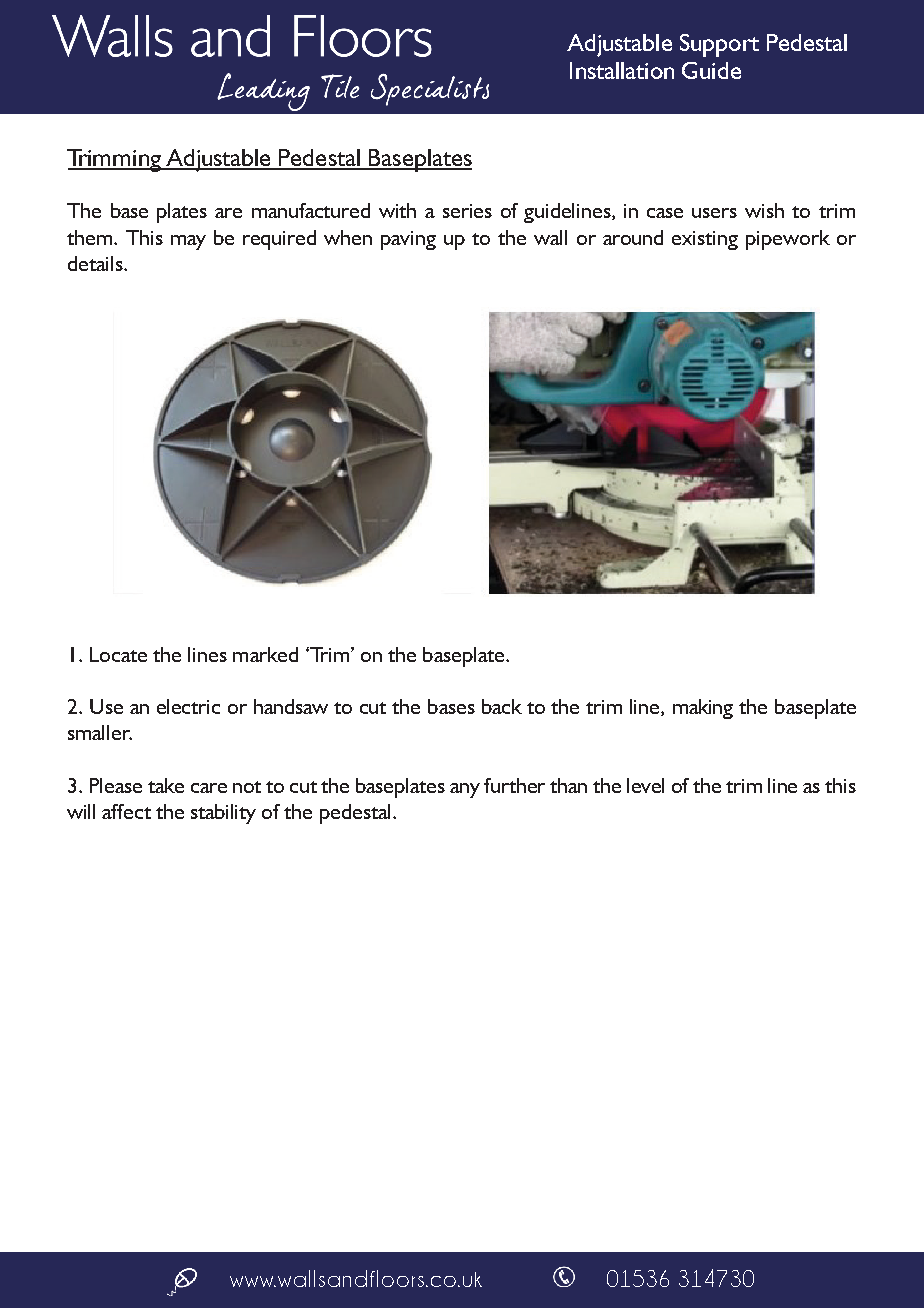 The height and width of the screenshot is (1308, 924). Describe the element at coordinates (311, 210) in the screenshot. I see `manufactured` at that location.
